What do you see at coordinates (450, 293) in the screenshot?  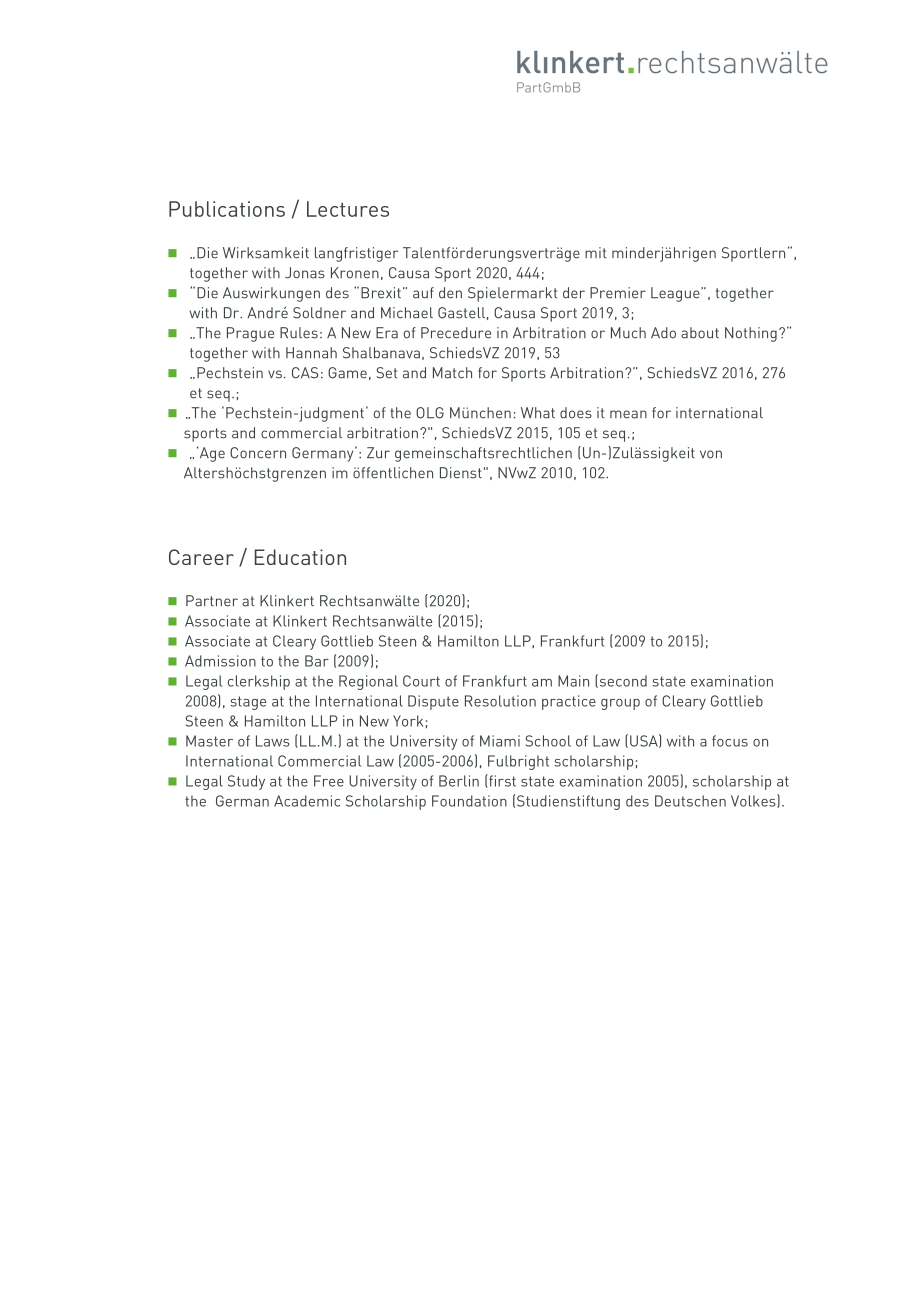 I see `den` at bounding box center [450, 293].
